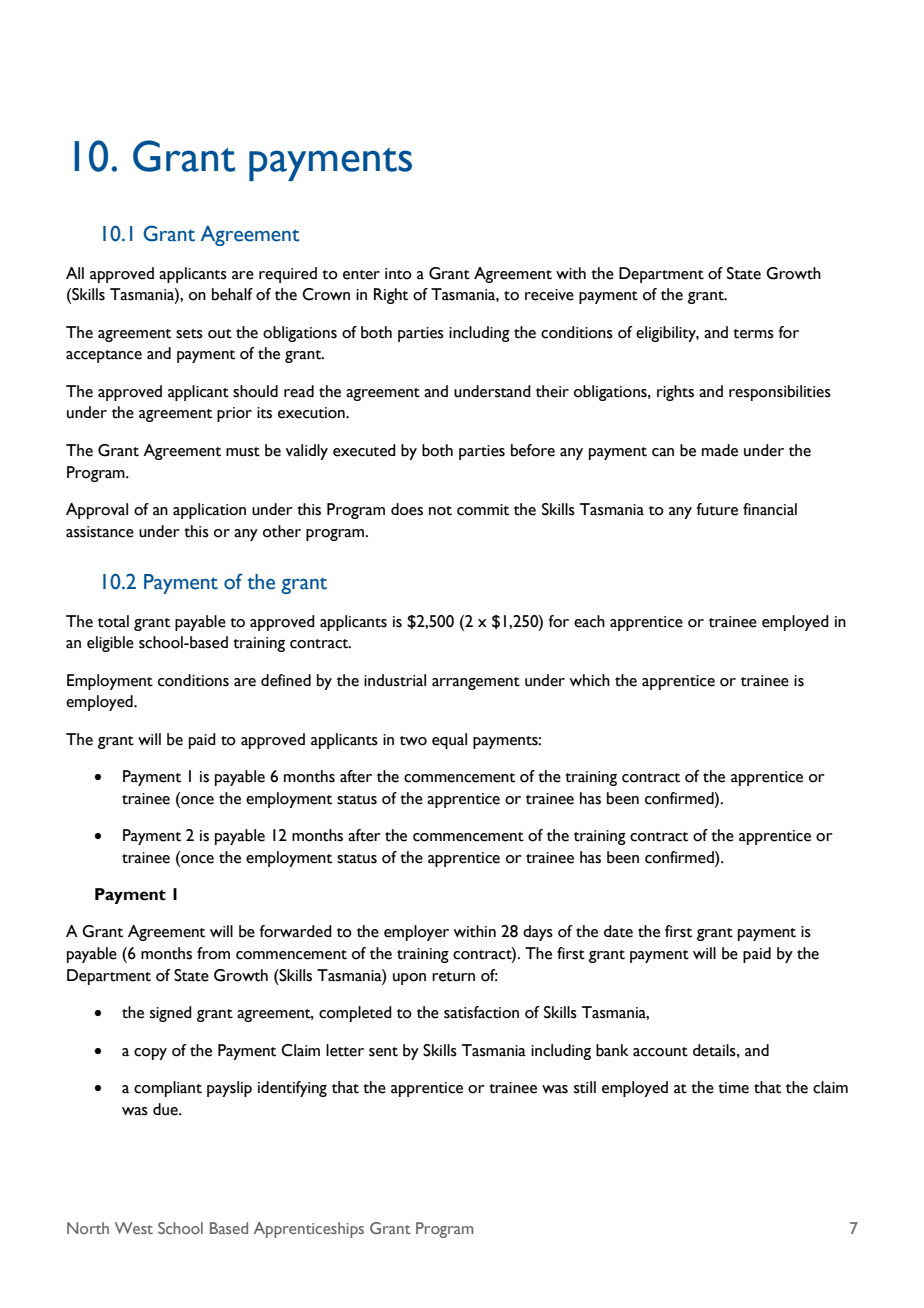 Image resolution: width=924 pixels, height=1308 pixels. What do you see at coordinates (209, 511) in the screenshot?
I see `application` at bounding box center [209, 511].
